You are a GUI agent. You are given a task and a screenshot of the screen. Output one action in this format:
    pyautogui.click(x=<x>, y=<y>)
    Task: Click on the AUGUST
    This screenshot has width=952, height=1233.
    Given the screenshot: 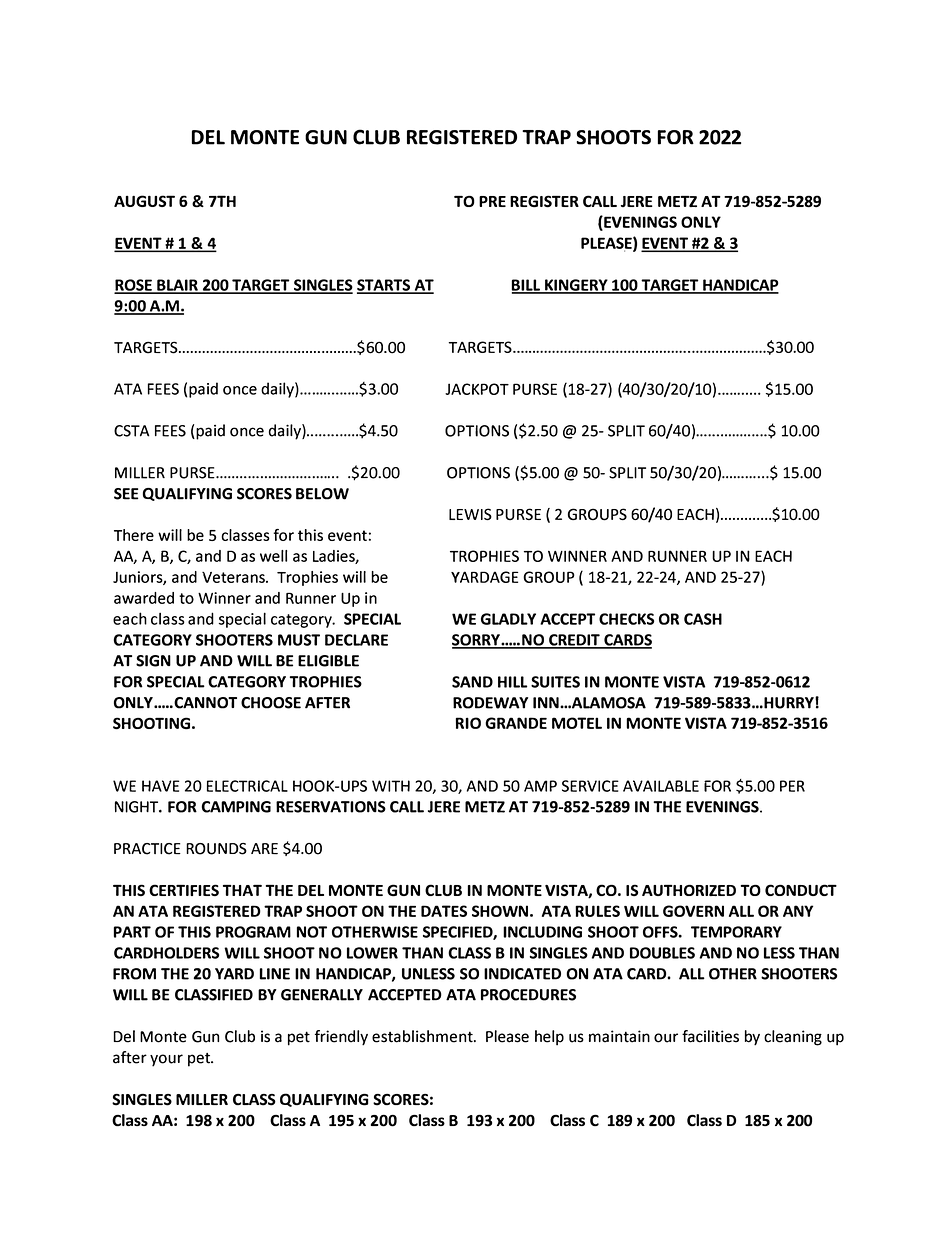 What is the action you would take?
    pyautogui.click(x=144, y=201)
